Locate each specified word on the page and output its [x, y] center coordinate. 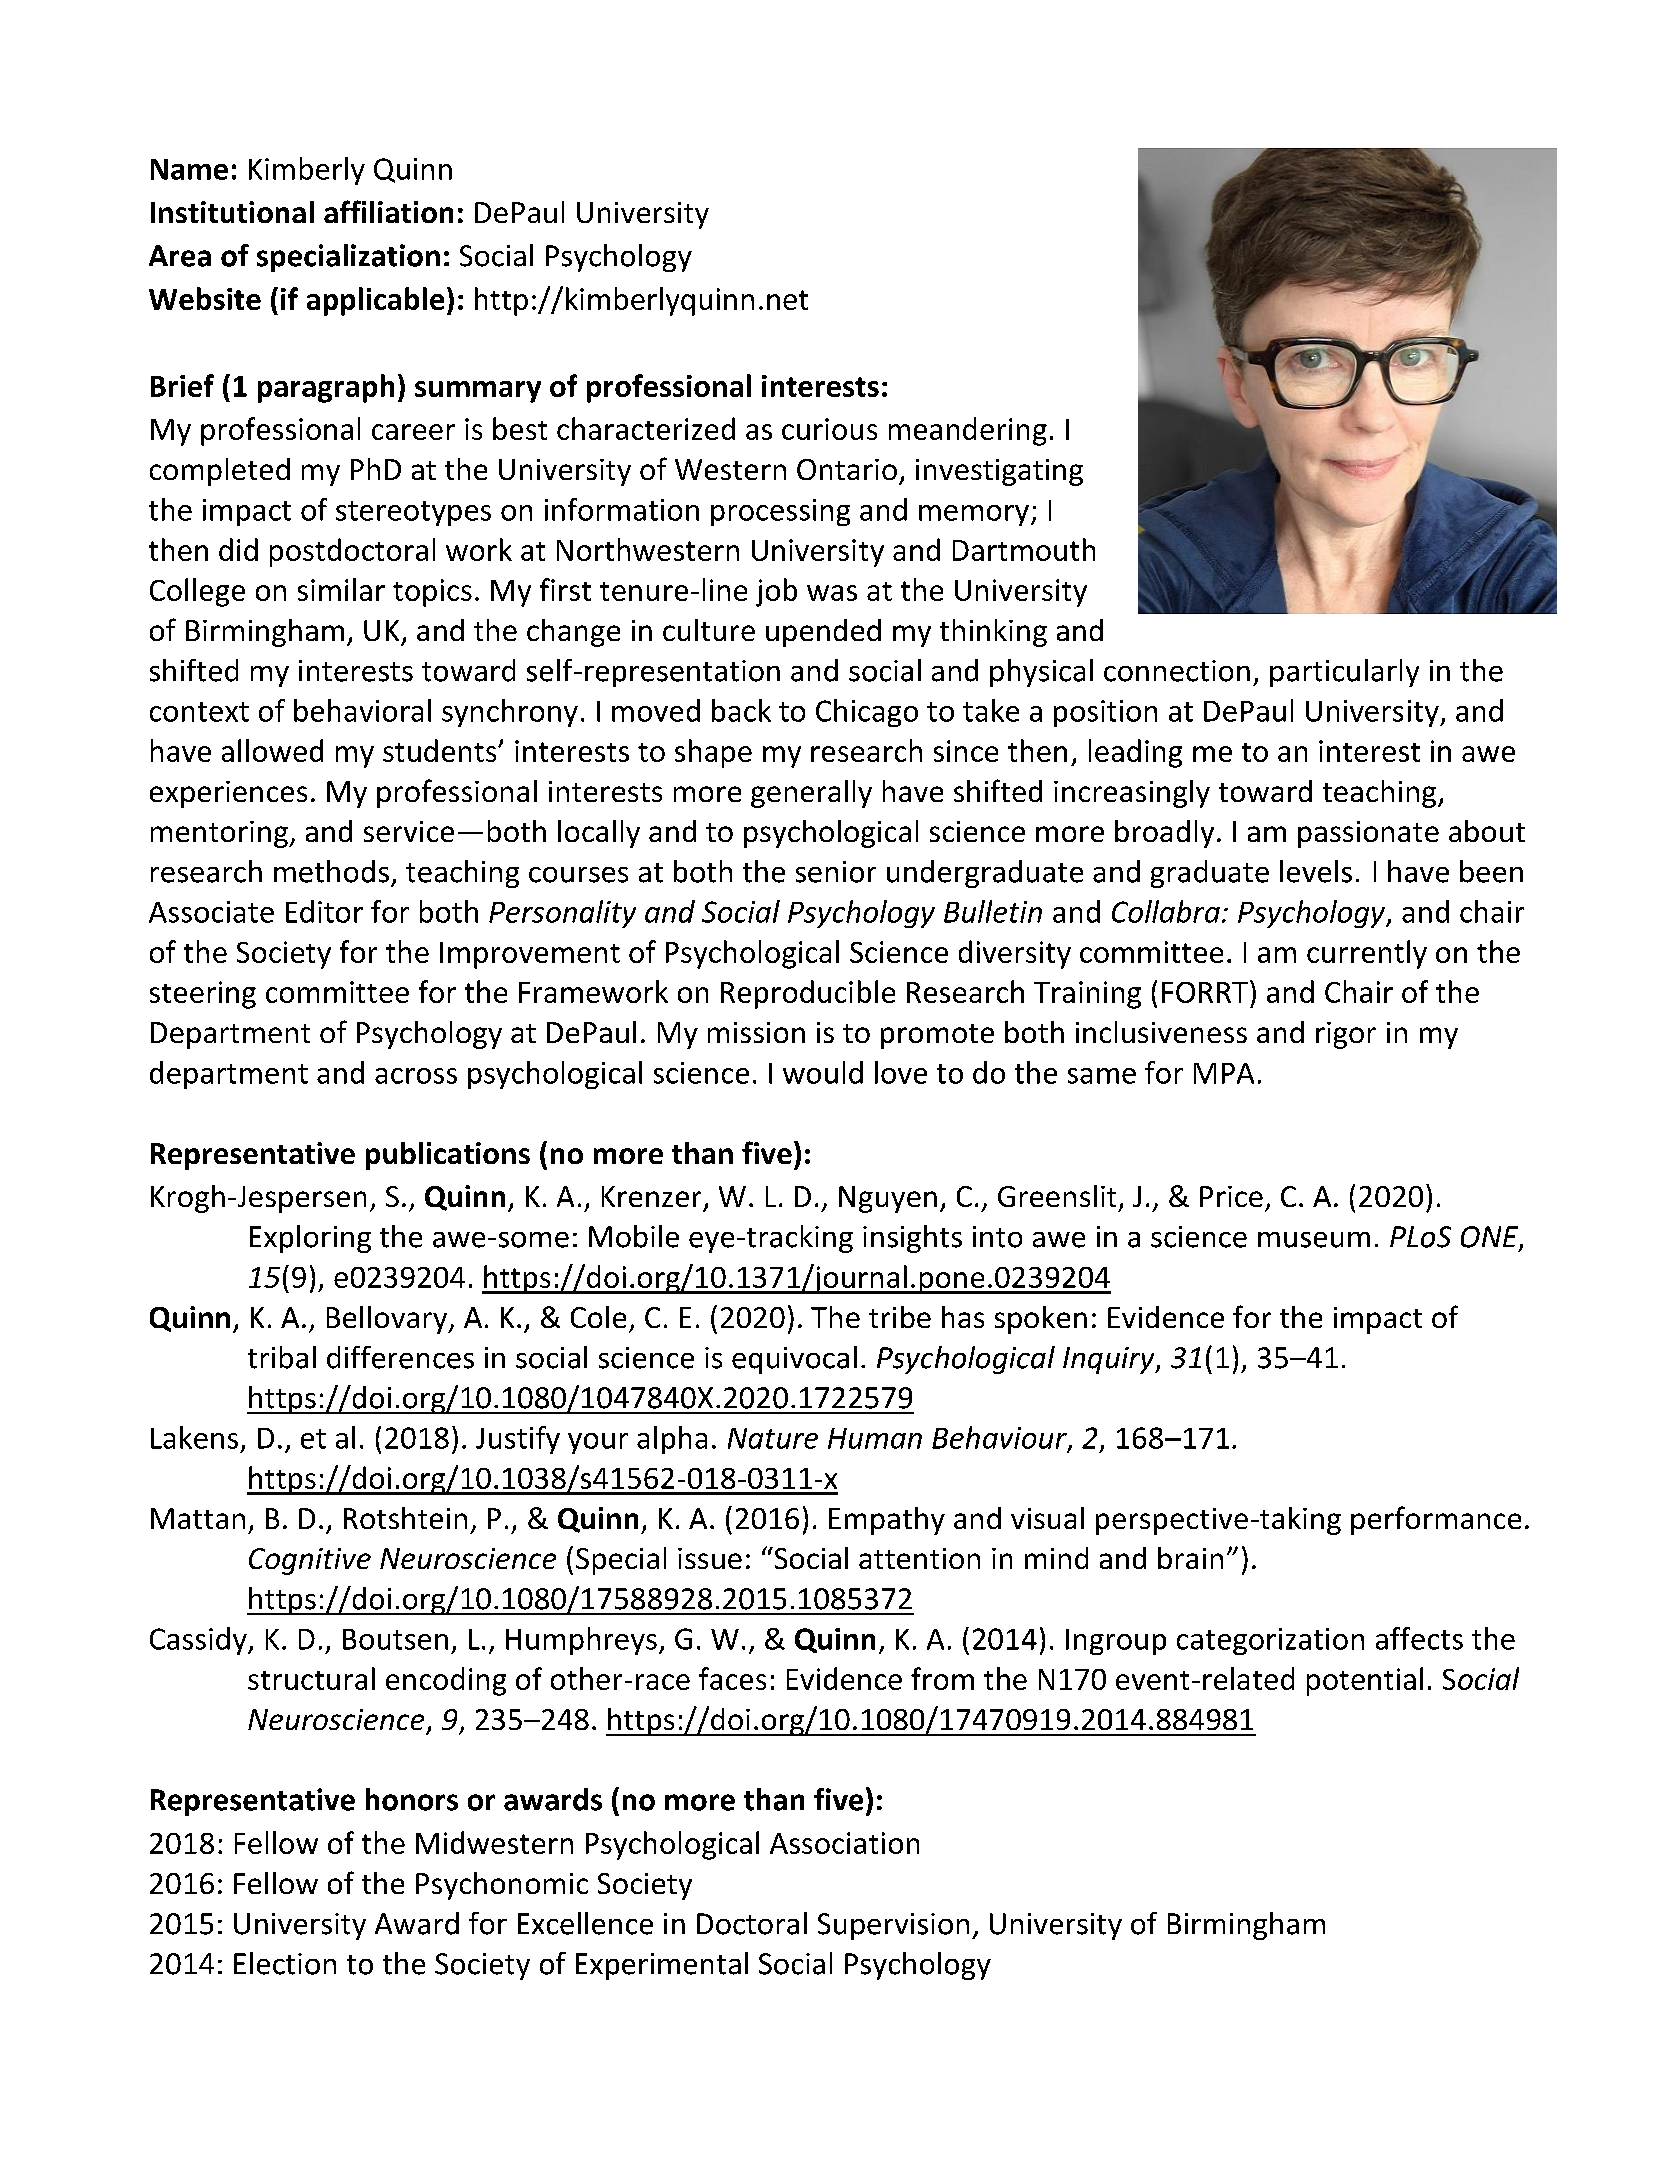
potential [1365, 1681]
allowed [272, 750]
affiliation [388, 211]
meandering [968, 431]
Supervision [893, 1926]
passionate [1368, 834]
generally [811, 794]
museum [1314, 1240]
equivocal [794, 1360]
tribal [282, 1357]
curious [829, 429]
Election [285, 1963]
